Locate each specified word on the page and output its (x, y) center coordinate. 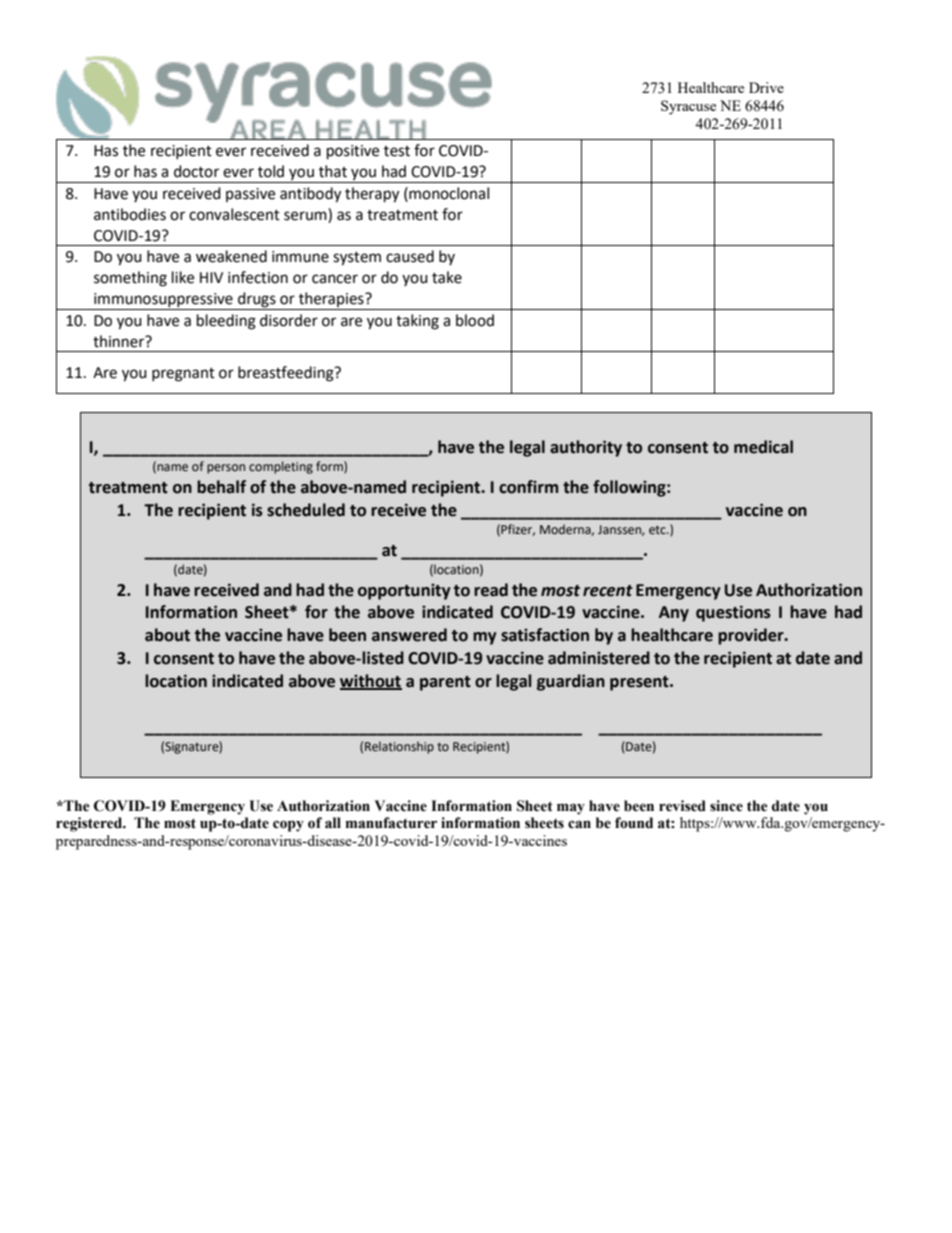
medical (763, 447)
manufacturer (391, 823)
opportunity (404, 592)
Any (674, 614)
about (167, 635)
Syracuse (688, 107)
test (397, 151)
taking (417, 322)
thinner (120, 341)
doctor (196, 171)
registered (90, 824)
